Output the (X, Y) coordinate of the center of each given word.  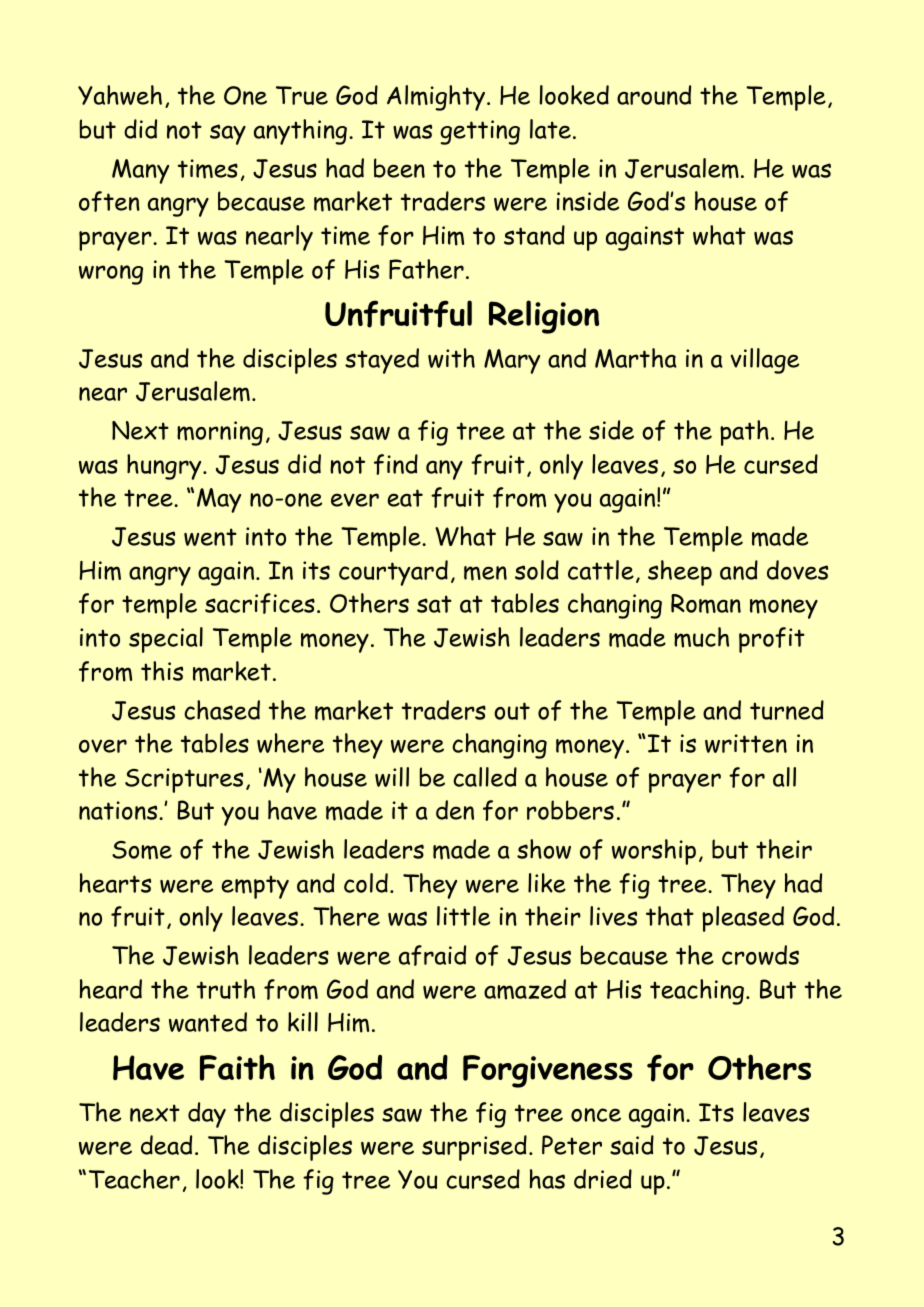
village (765, 361)
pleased (743, 919)
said (632, 1145)
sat (434, 604)
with (451, 358)
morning (220, 433)
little (463, 916)
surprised (474, 1148)
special (166, 640)
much (701, 637)
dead (166, 1145)
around (654, 95)
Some (142, 850)
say (228, 134)
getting (480, 132)
